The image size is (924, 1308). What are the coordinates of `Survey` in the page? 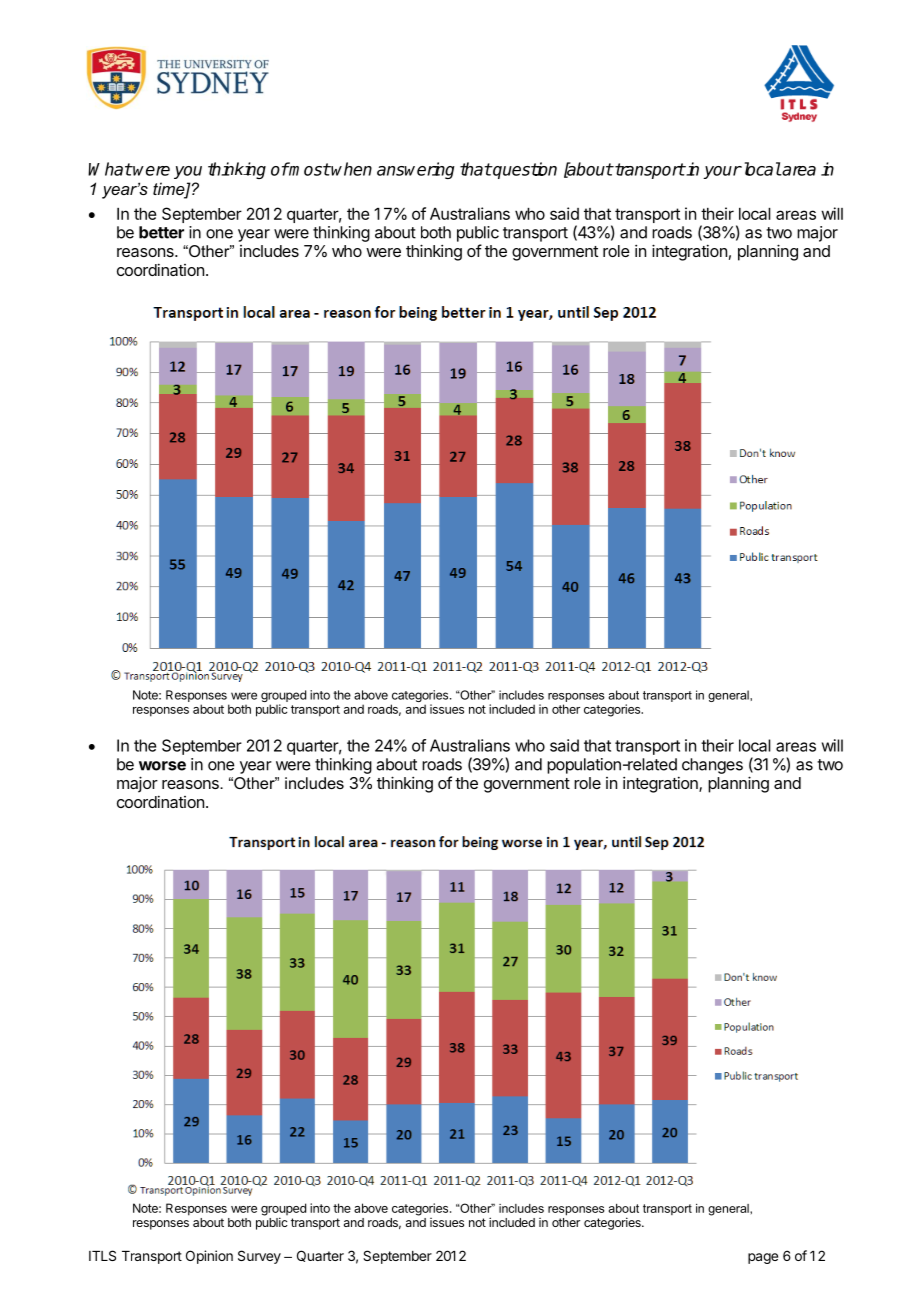 It's located at (259, 1257).
